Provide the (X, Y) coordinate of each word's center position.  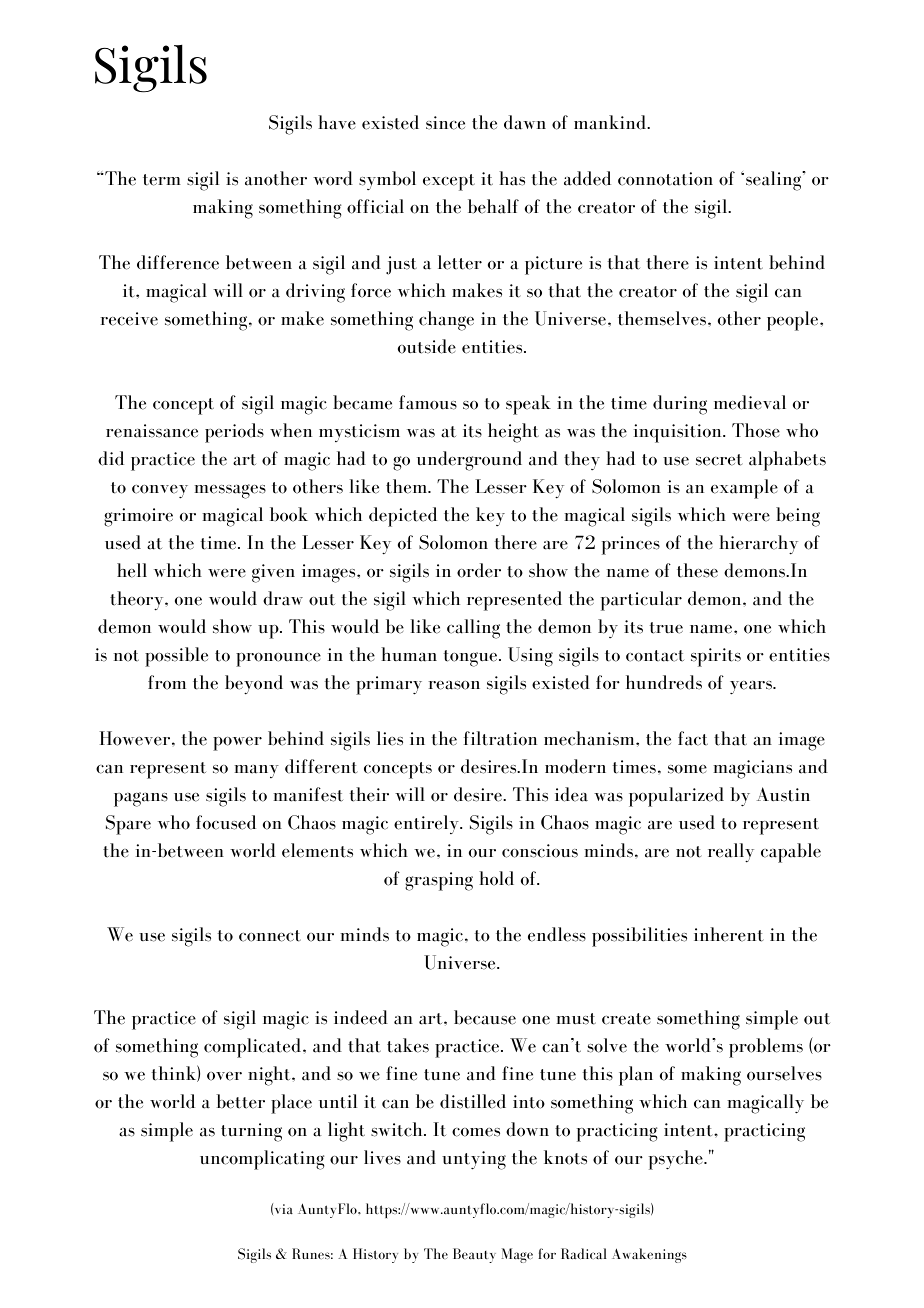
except (449, 182)
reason (454, 685)
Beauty (474, 1255)
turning (251, 1132)
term (162, 180)
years (752, 688)
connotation (665, 179)
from (167, 682)
